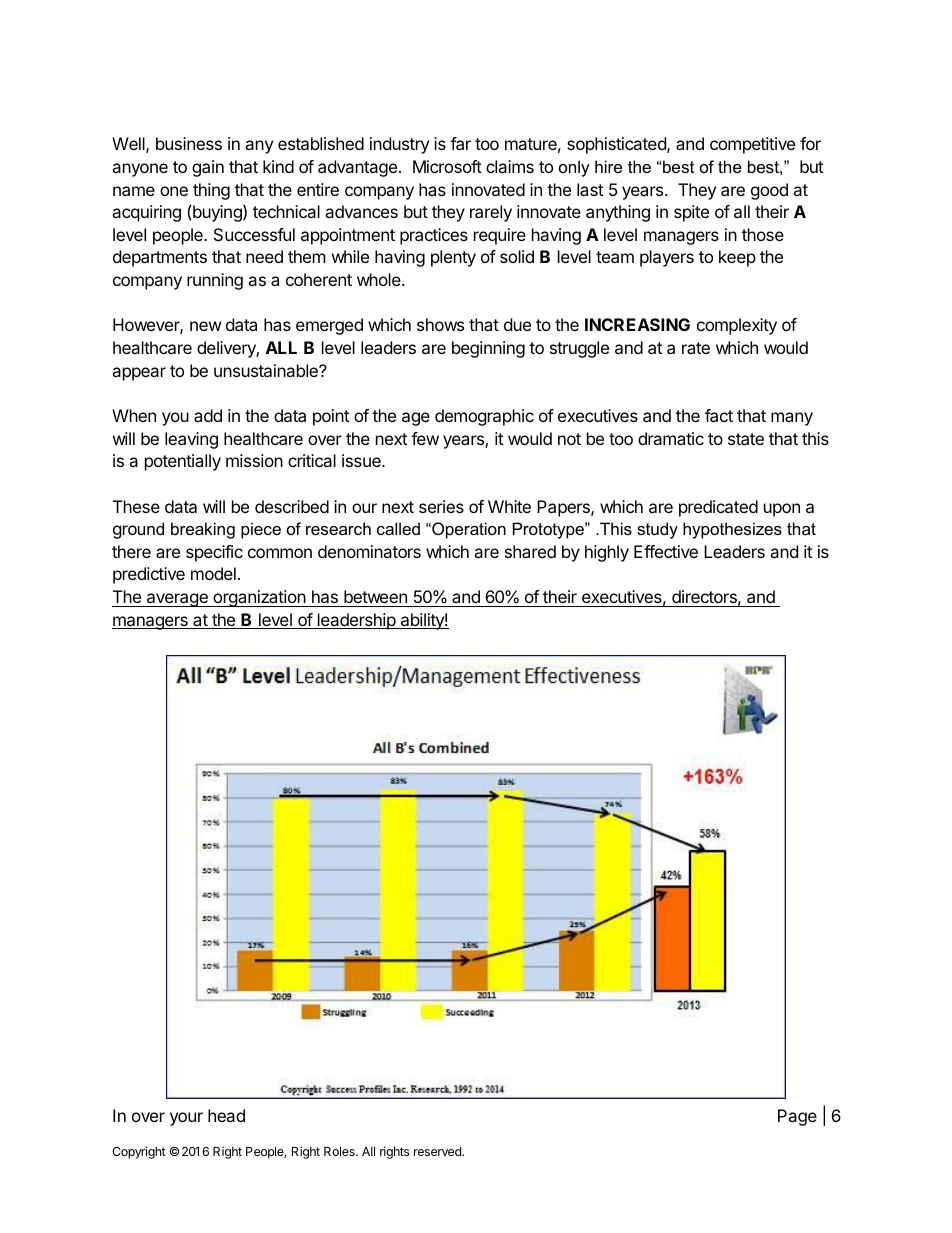 This page has height=1233, width=952. Describe the element at coordinates (447, 166) in the page. I see `Microsoft` at that location.
